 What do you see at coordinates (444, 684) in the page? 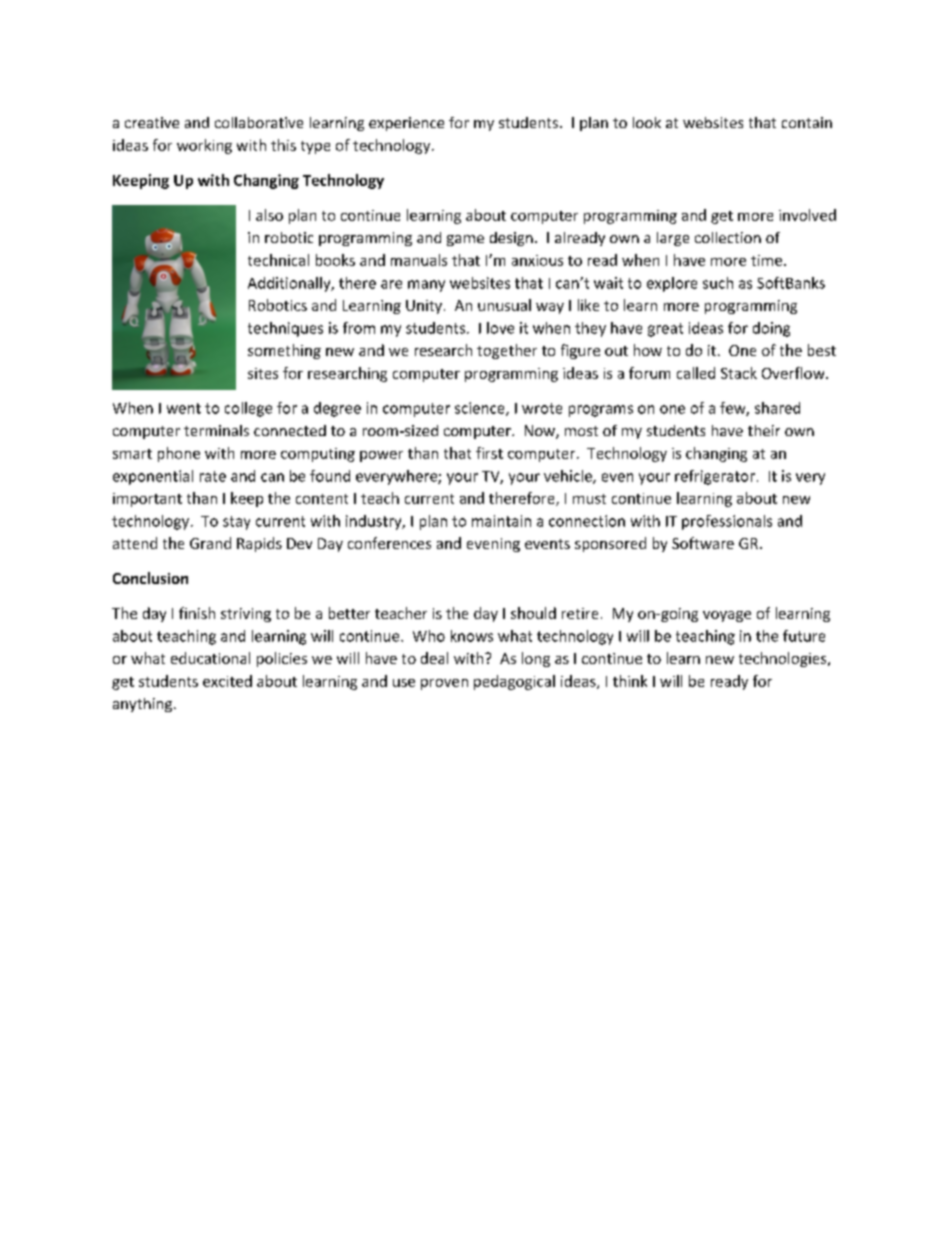
I see `proven` at bounding box center [444, 684].
